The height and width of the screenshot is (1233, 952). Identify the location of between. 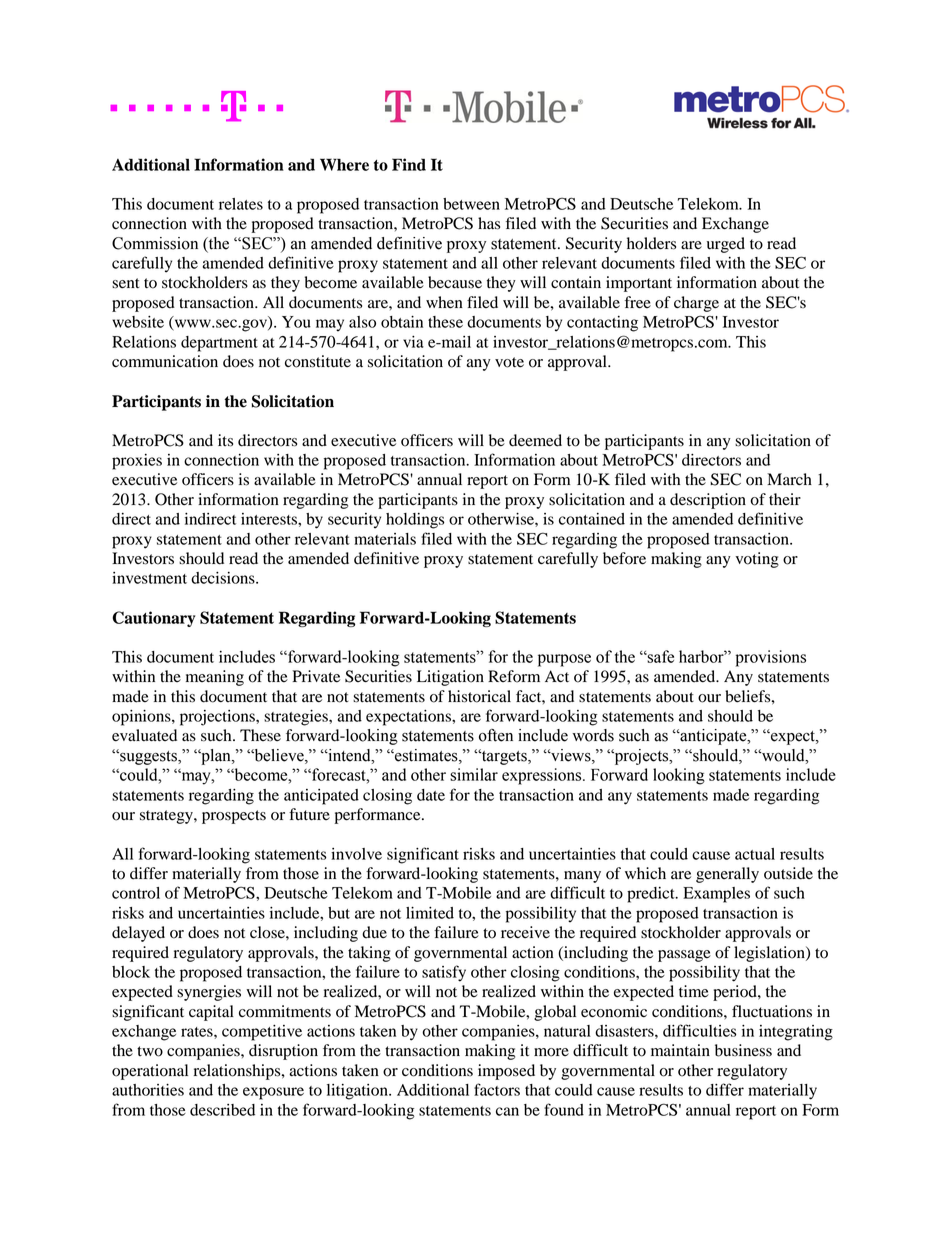
(471, 204).
